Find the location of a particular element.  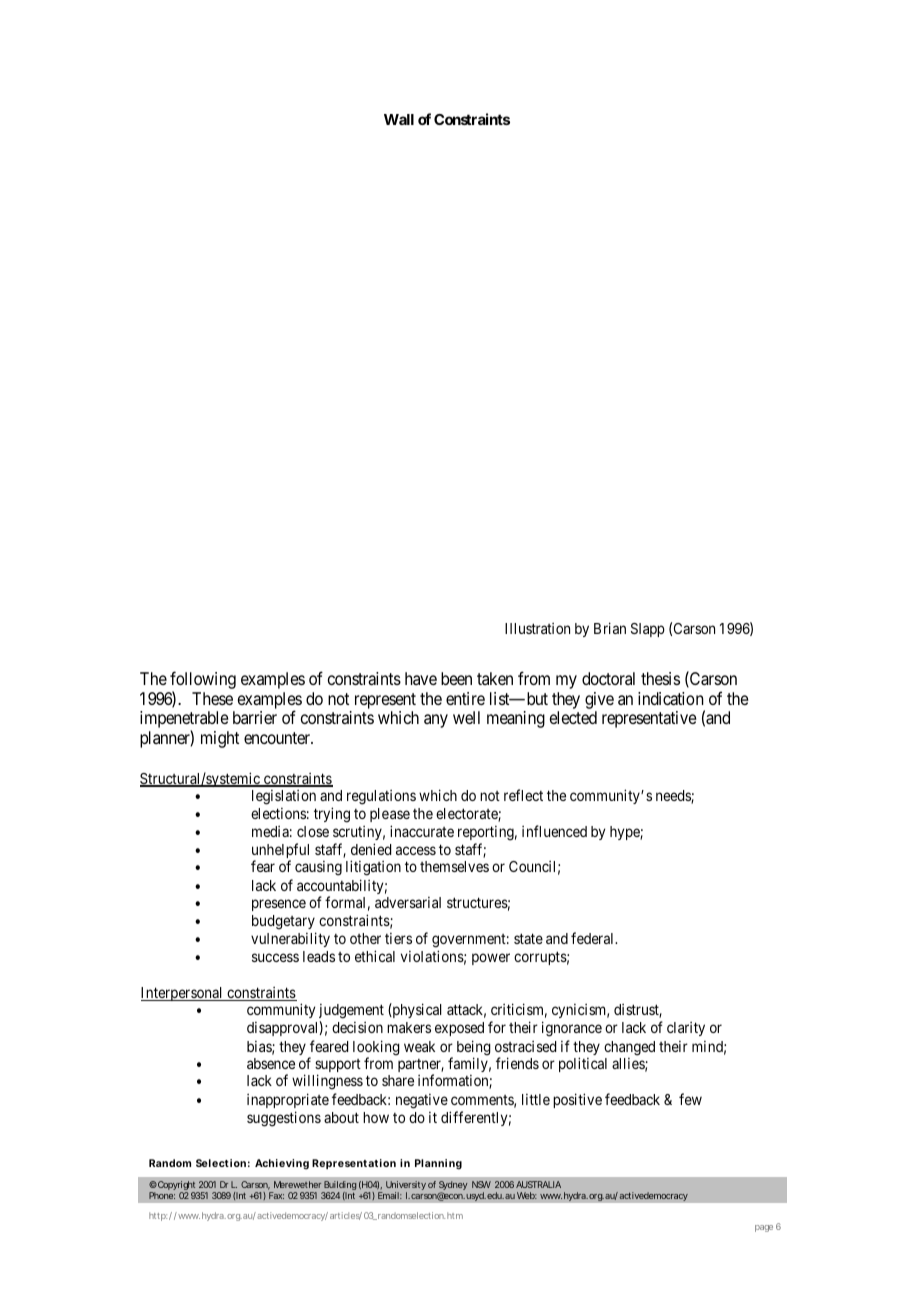

page is located at coordinates (764, 1228).
